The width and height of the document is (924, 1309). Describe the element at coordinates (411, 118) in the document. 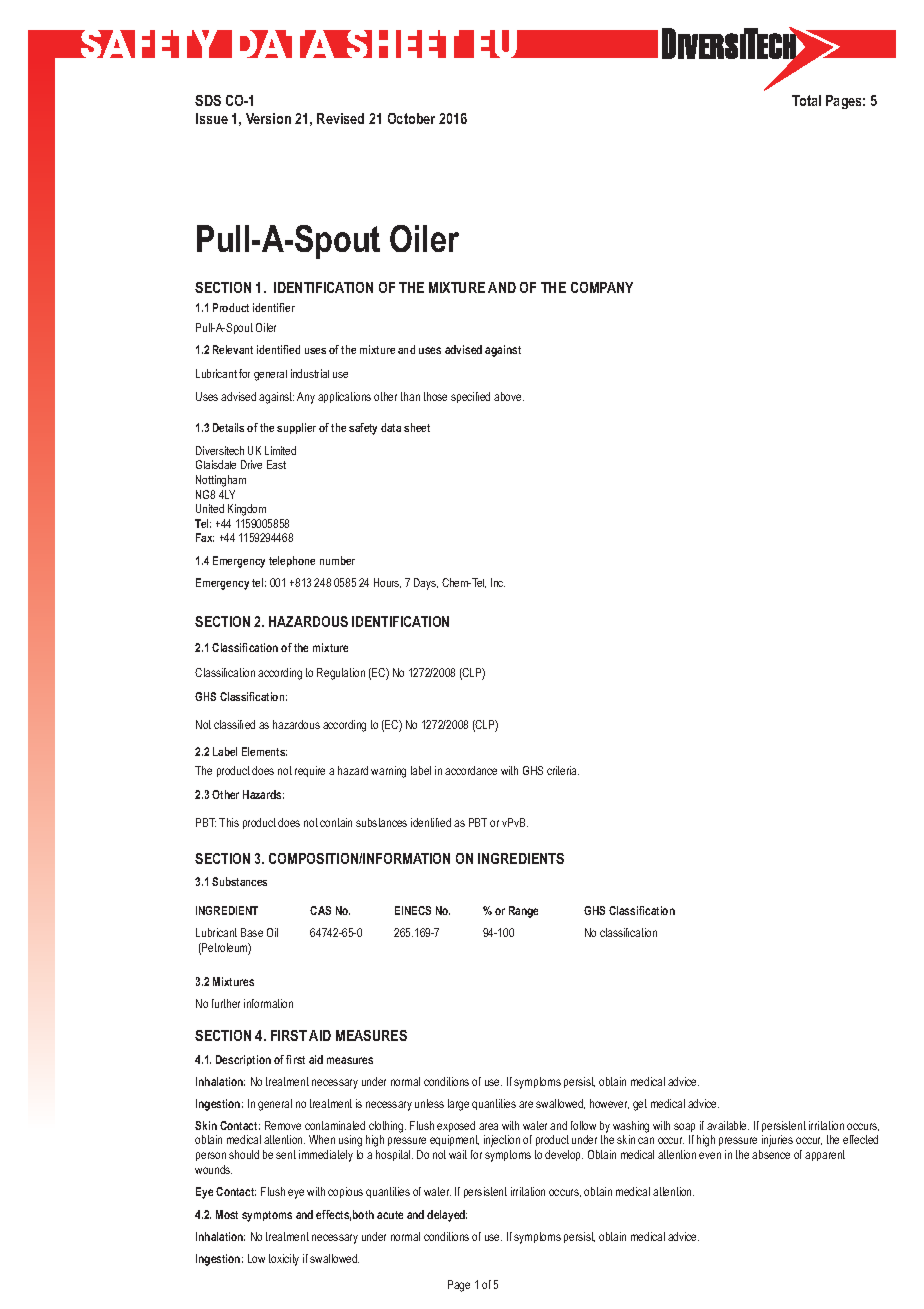

I see `October` at that location.
